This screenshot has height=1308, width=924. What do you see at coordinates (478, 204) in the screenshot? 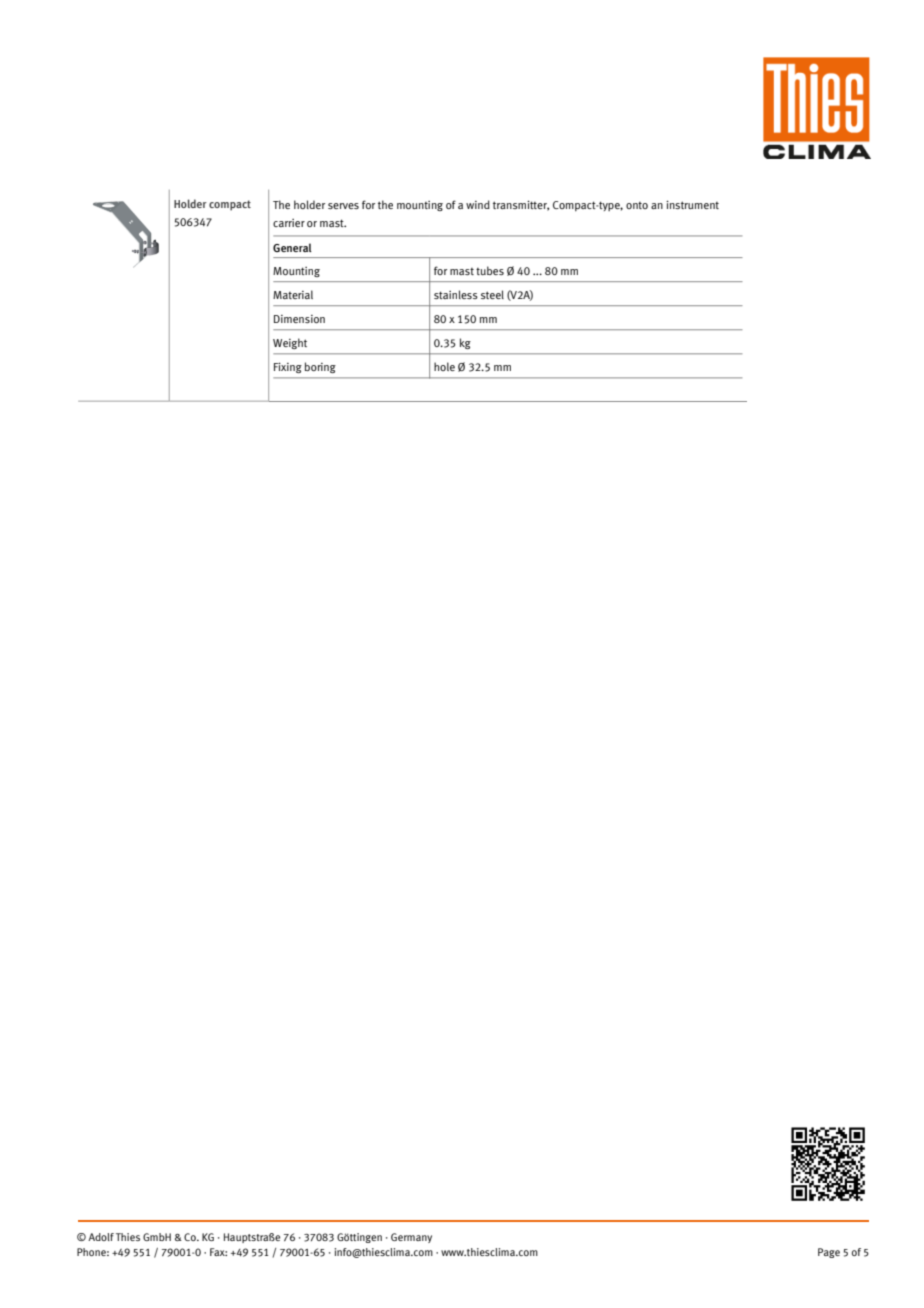
I see `wind` at bounding box center [478, 204].
